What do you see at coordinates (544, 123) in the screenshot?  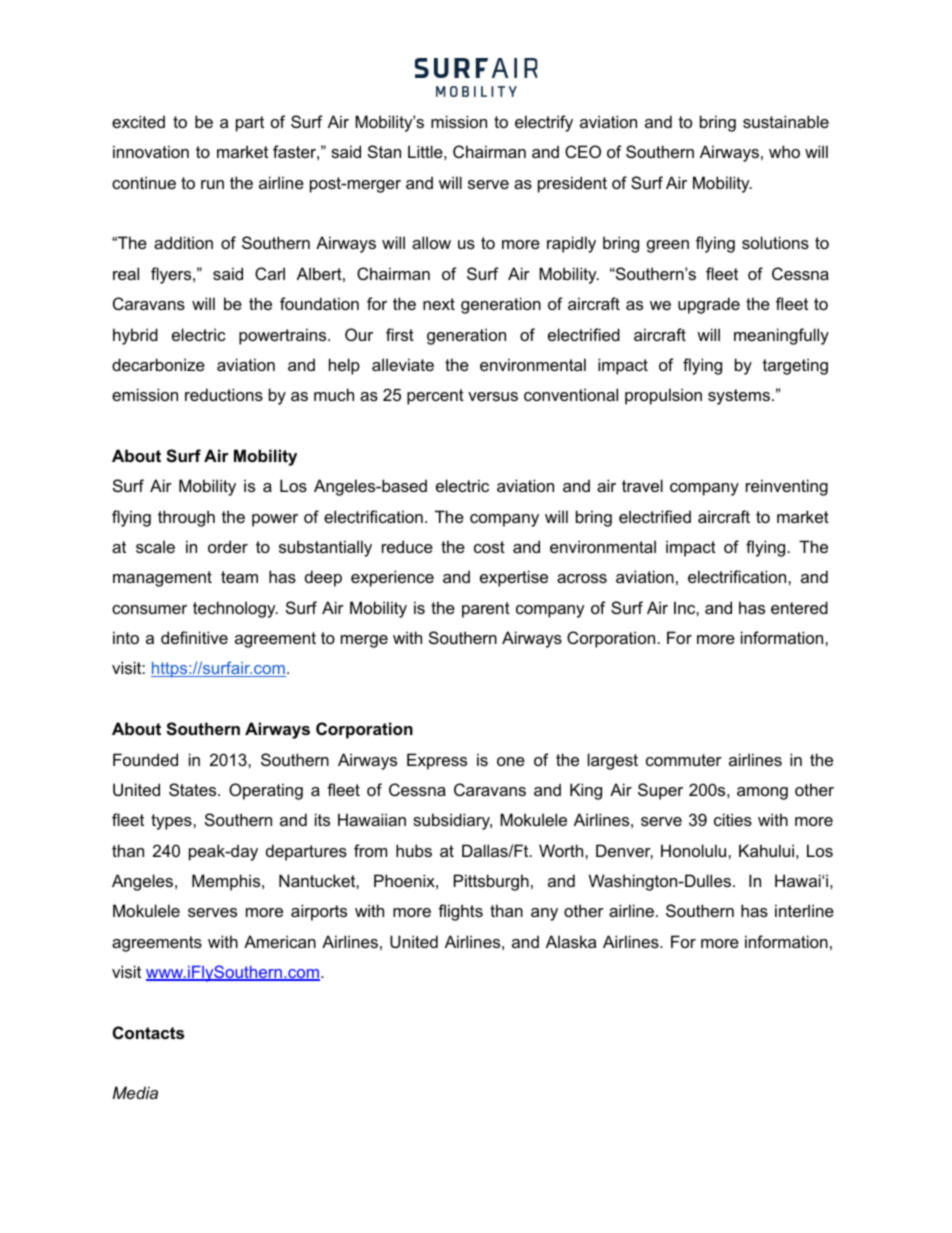 I see `electrify` at bounding box center [544, 123].
